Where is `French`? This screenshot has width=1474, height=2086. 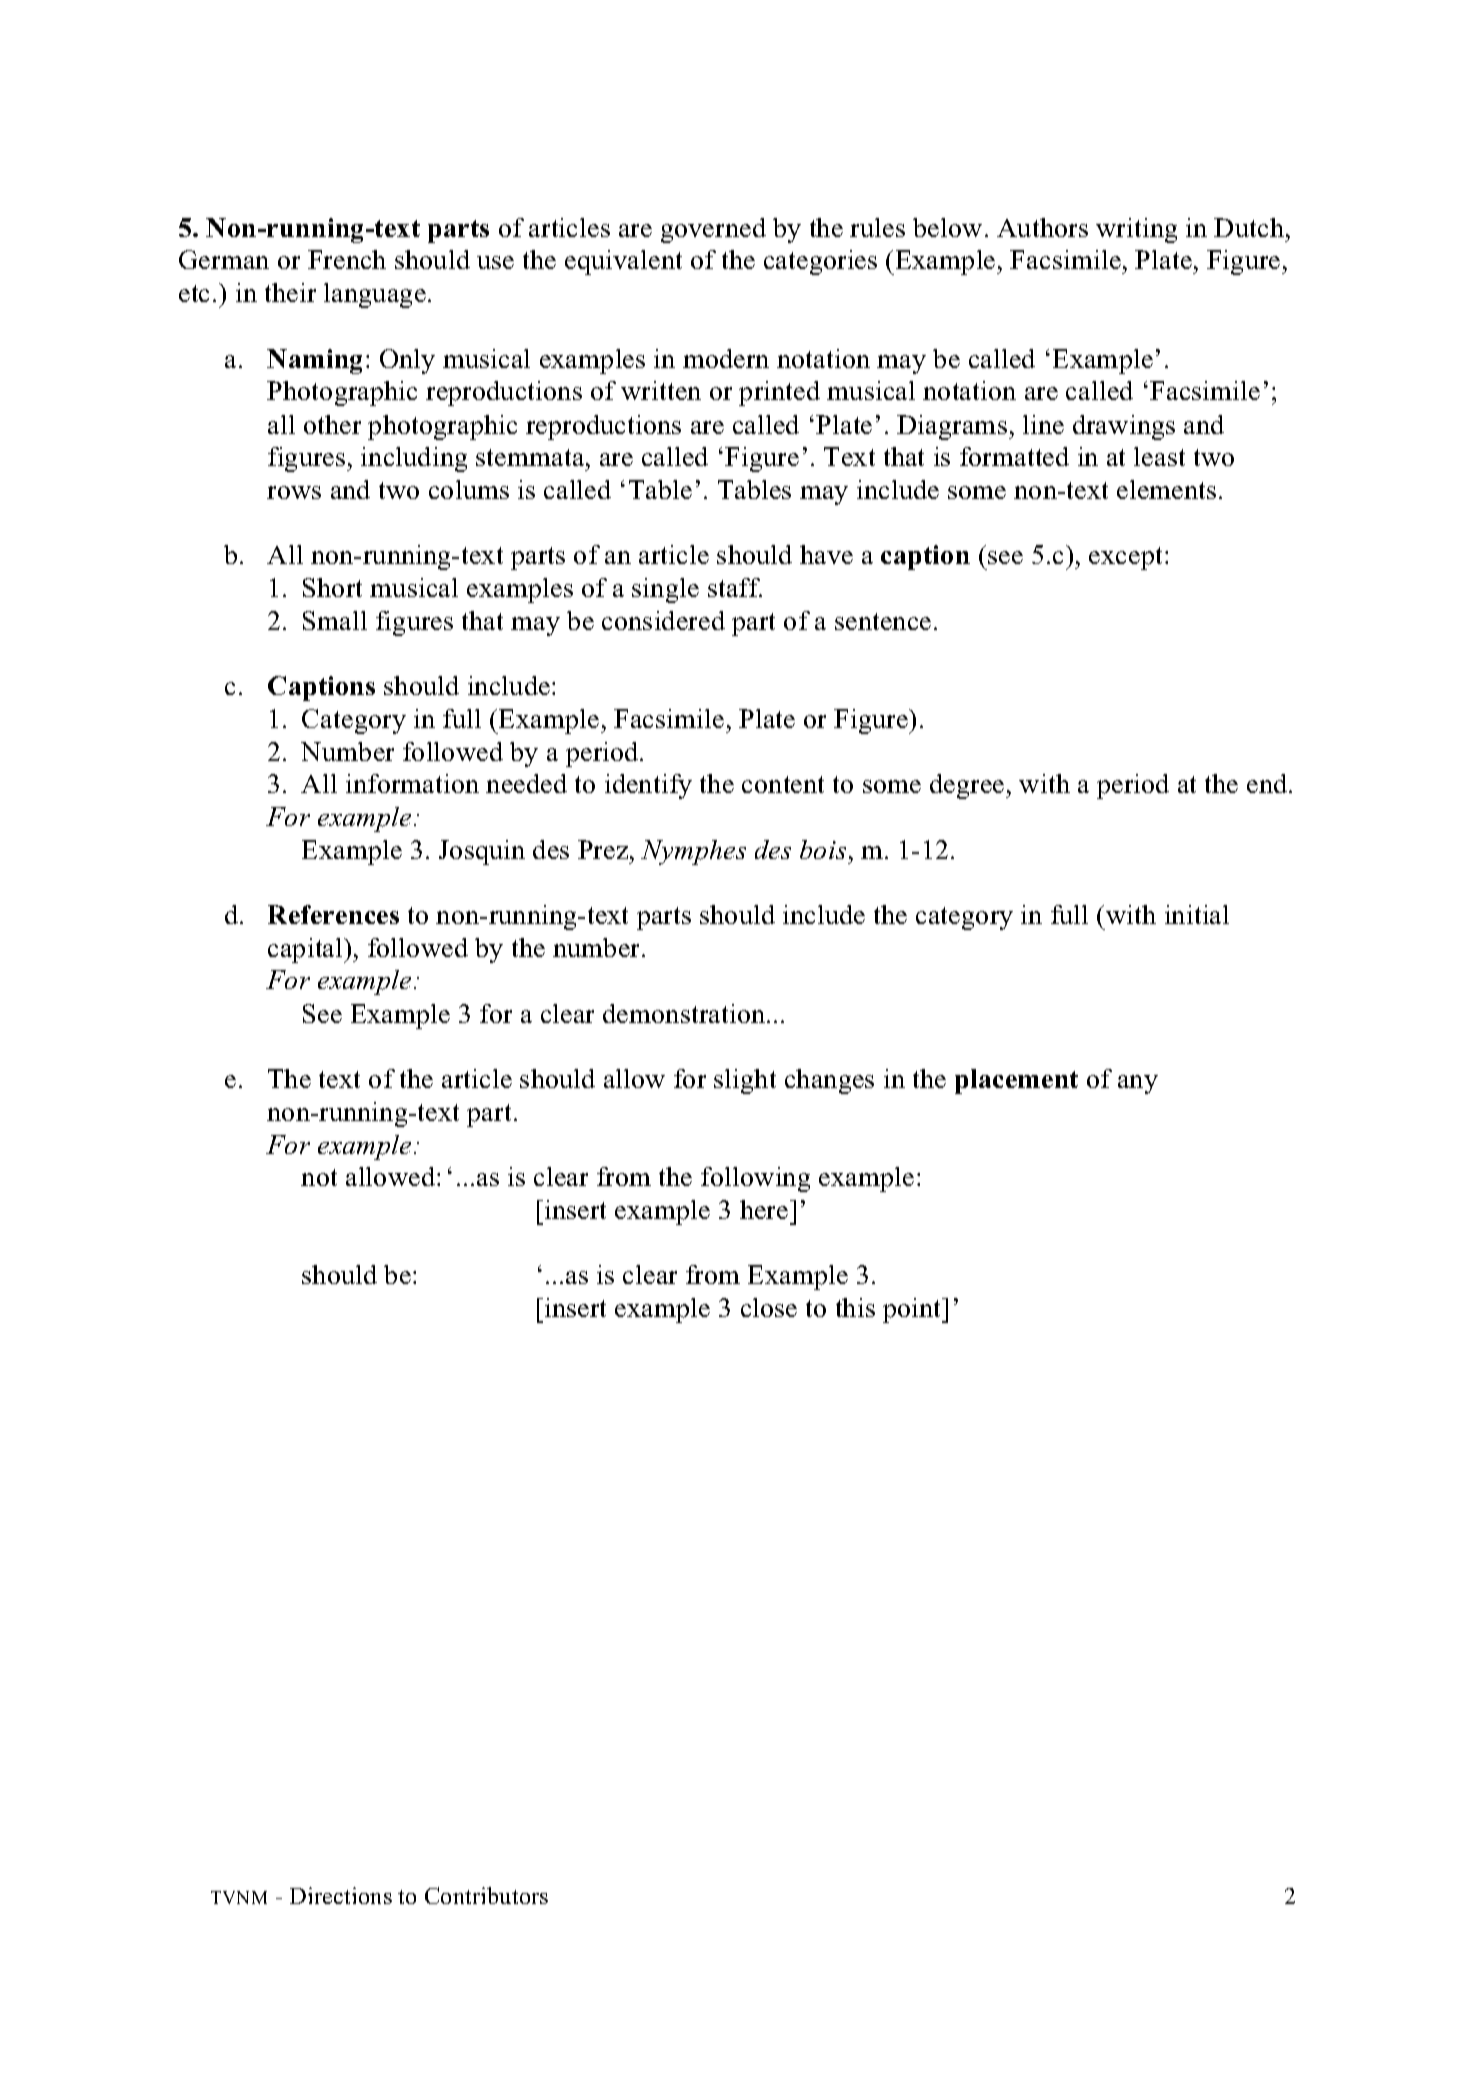
French is located at coordinates (347, 259).
